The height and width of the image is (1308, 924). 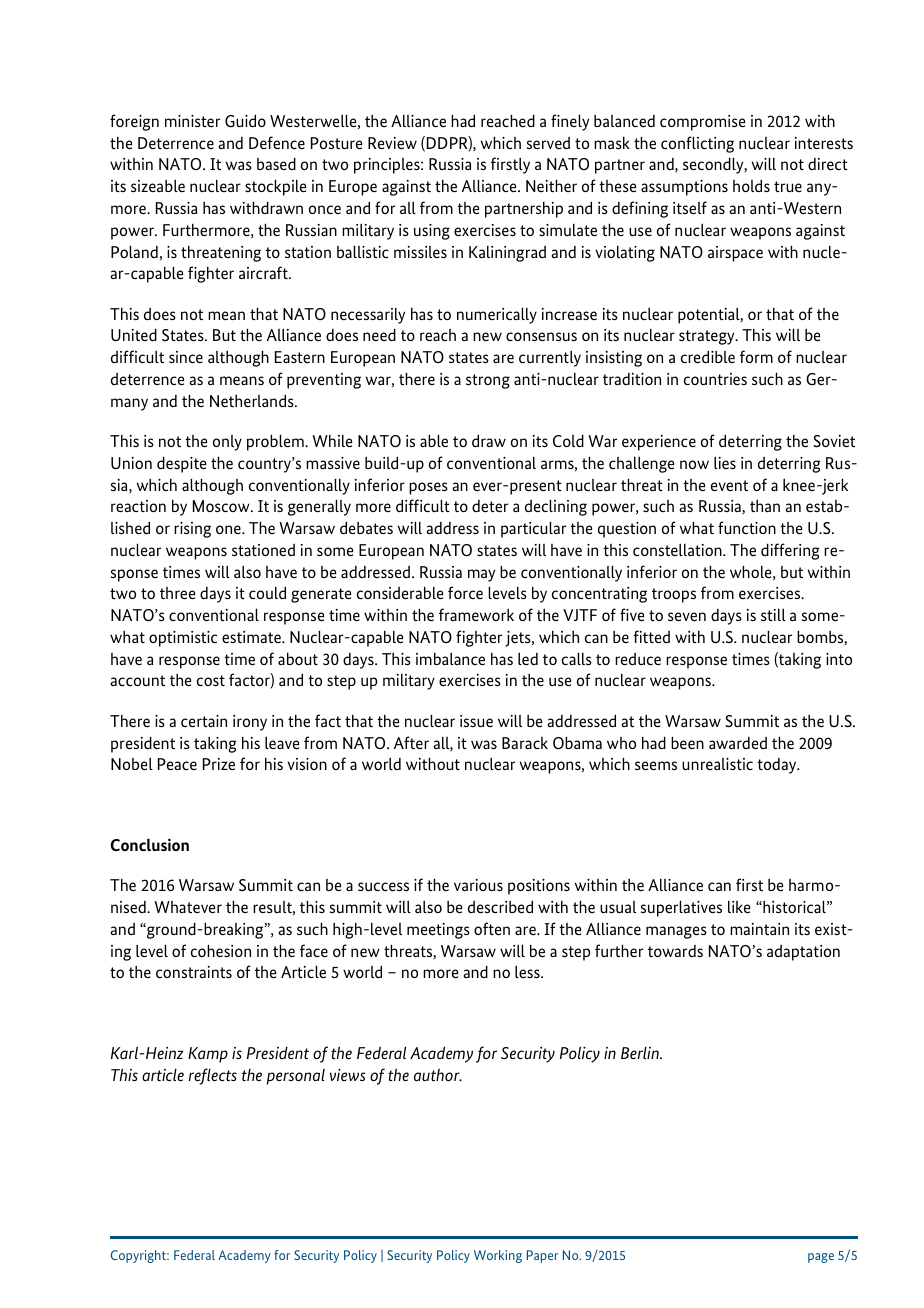 I want to click on minister, so click(x=192, y=121).
